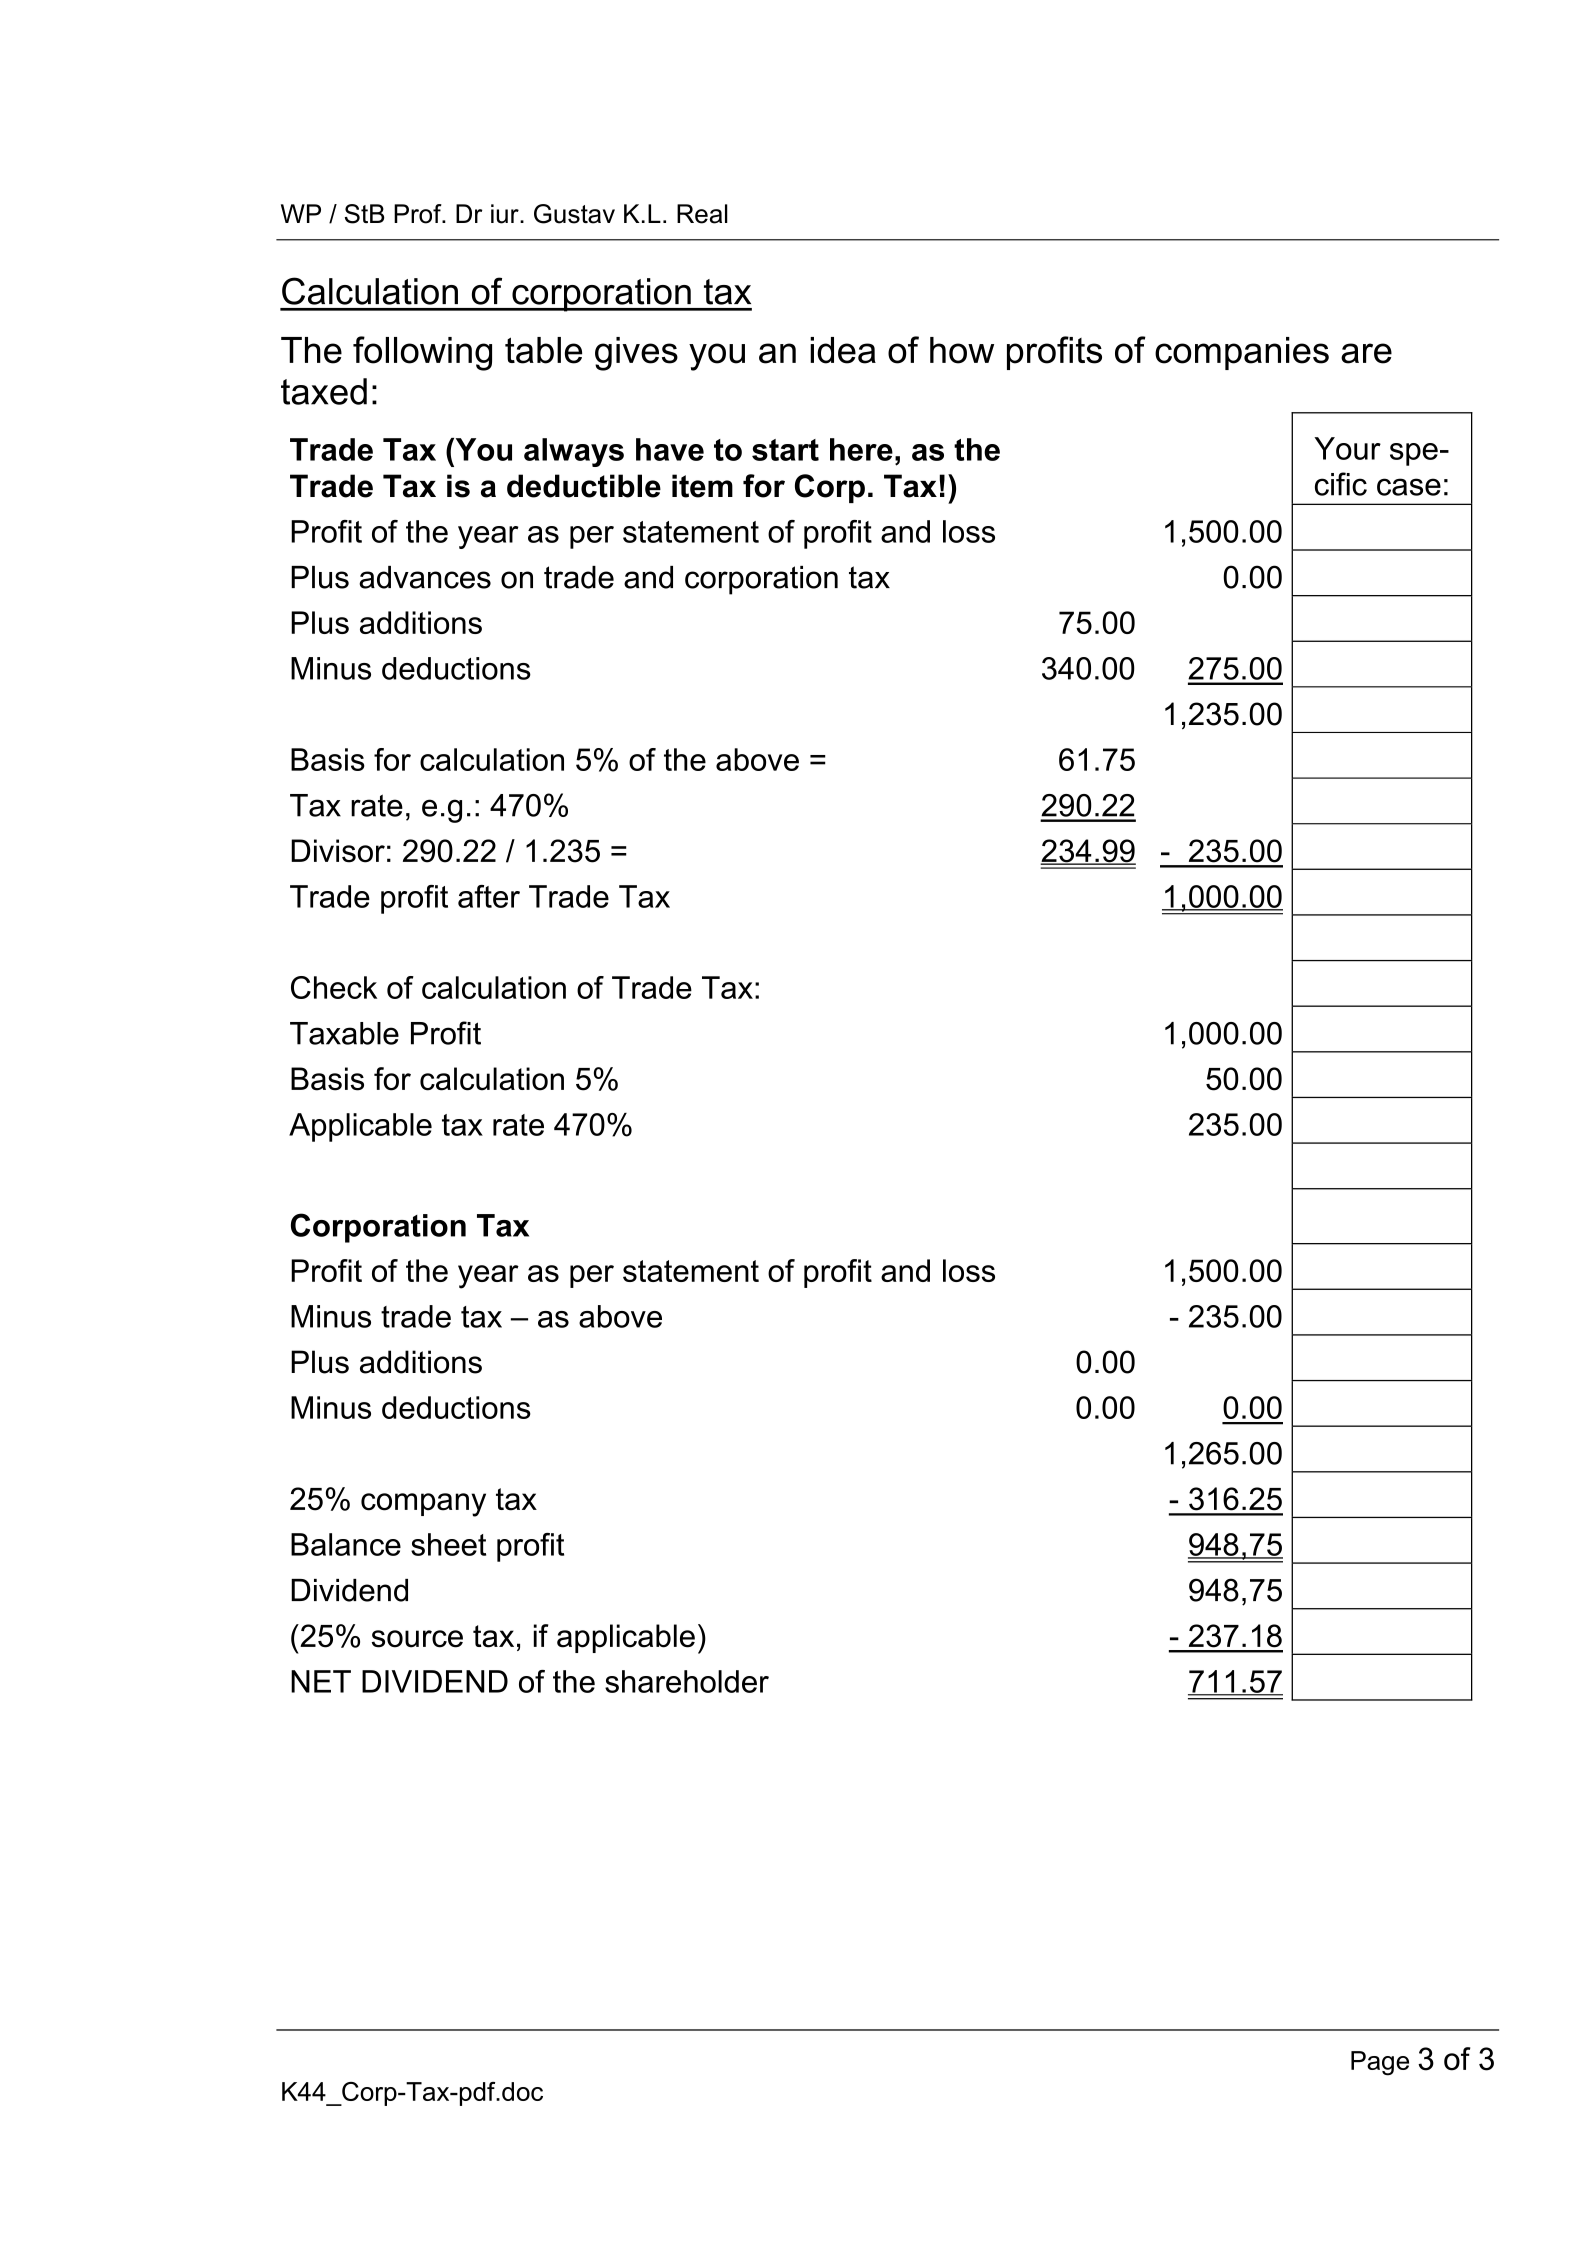  Describe the element at coordinates (489, 896) in the screenshot. I see `after` at that location.
